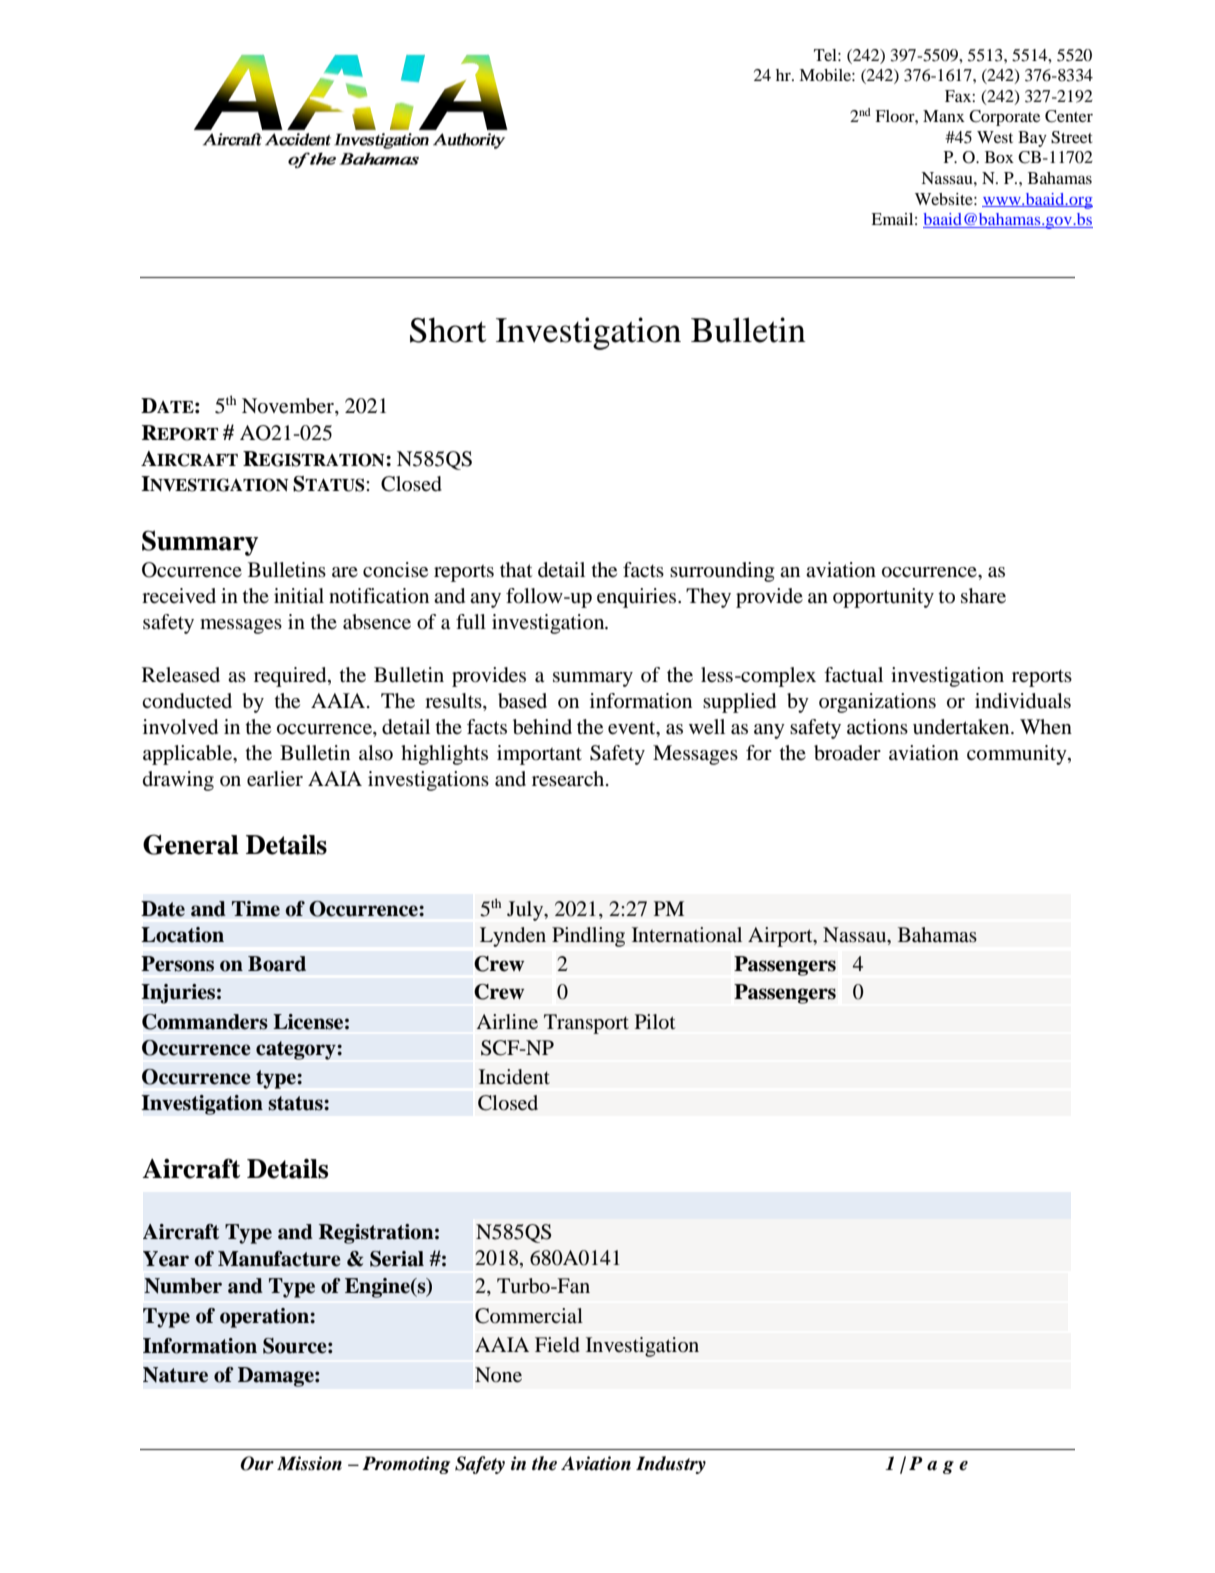 Image resolution: width=1215 pixels, height=1573 pixels. What do you see at coordinates (655, 1022) in the page?
I see `Pilot` at bounding box center [655, 1022].
